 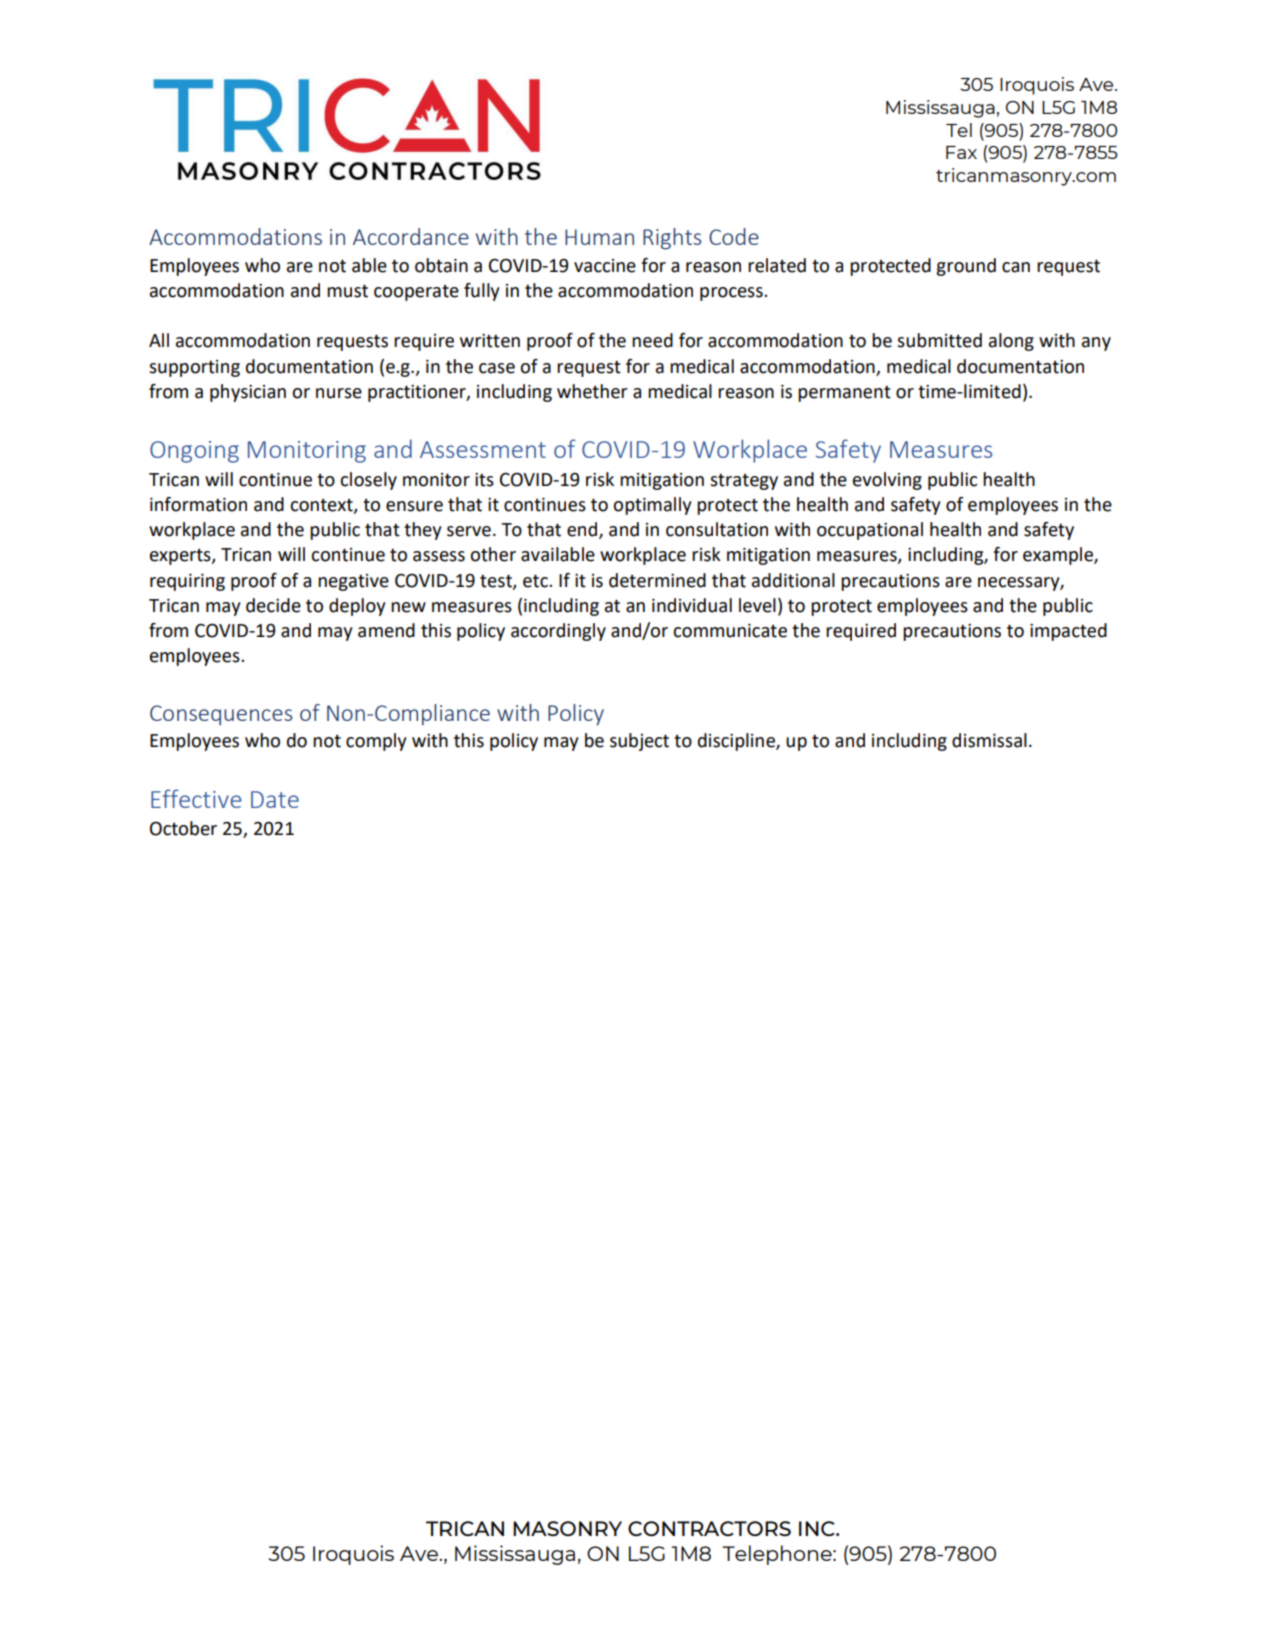 I want to click on discipline, so click(x=737, y=742).
